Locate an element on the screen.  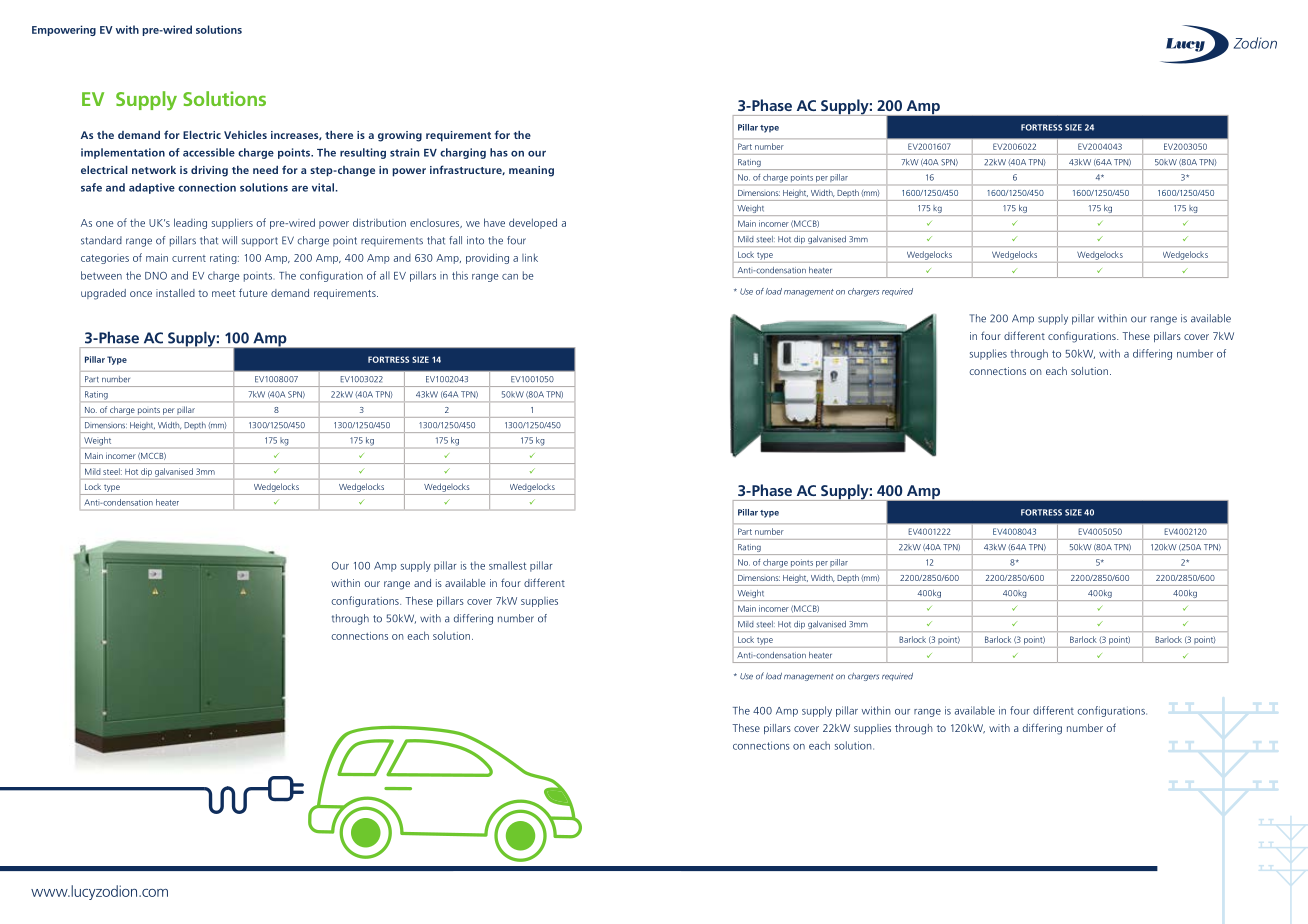
can is located at coordinates (510, 277).
